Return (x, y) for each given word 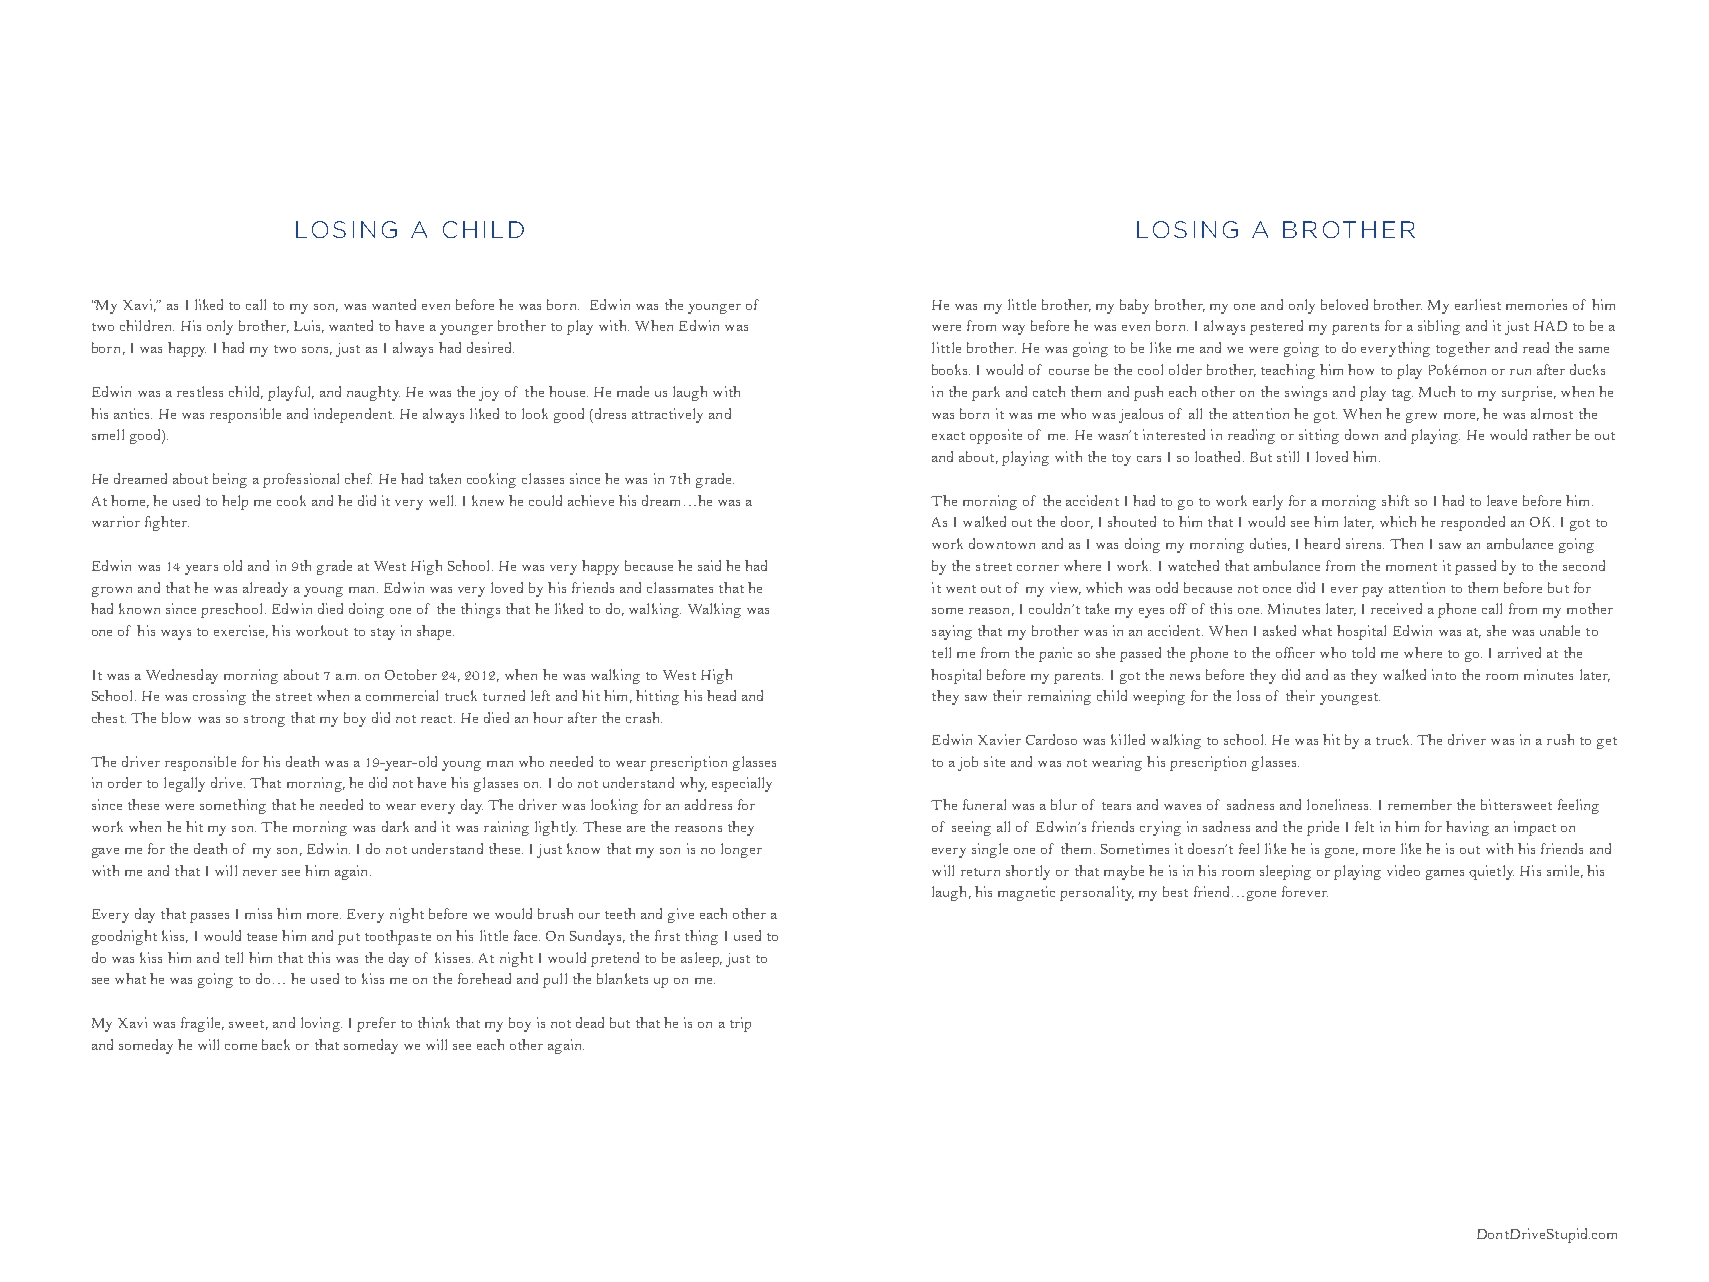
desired (490, 347)
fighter (167, 523)
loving (321, 1024)
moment (1411, 567)
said (709, 565)
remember (1420, 804)
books (951, 369)
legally (184, 784)
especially (742, 784)
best (1175, 891)
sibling (1439, 327)
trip (740, 1024)
